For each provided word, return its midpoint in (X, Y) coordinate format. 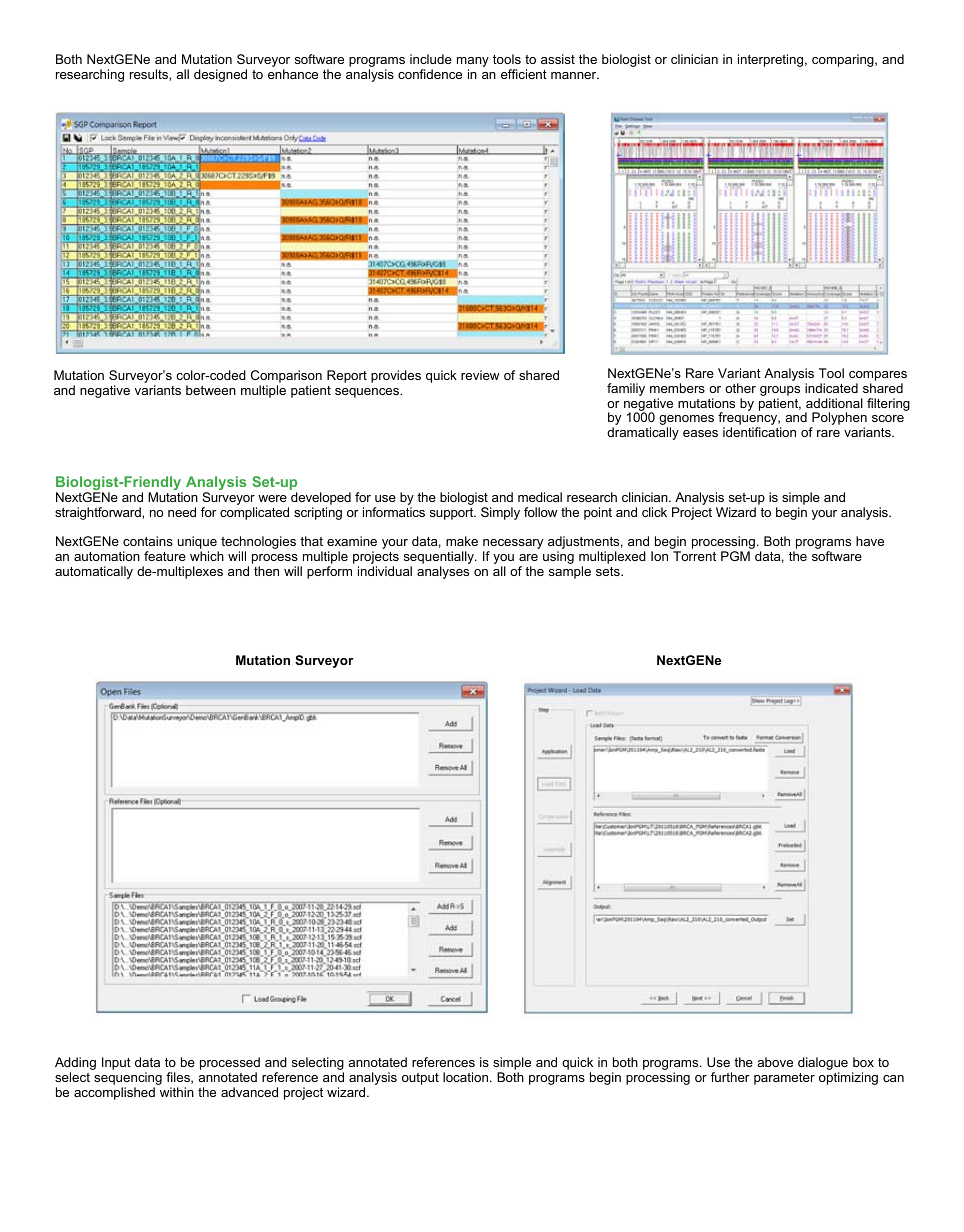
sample (570, 572)
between (211, 390)
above (775, 1062)
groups (780, 391)
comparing (844, 60)
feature (165, 556)
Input (116, 1063)
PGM (735, 556)
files (179, 1078)
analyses (443, 572)
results (150, 74)
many (473, 63)
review (480, 375)
